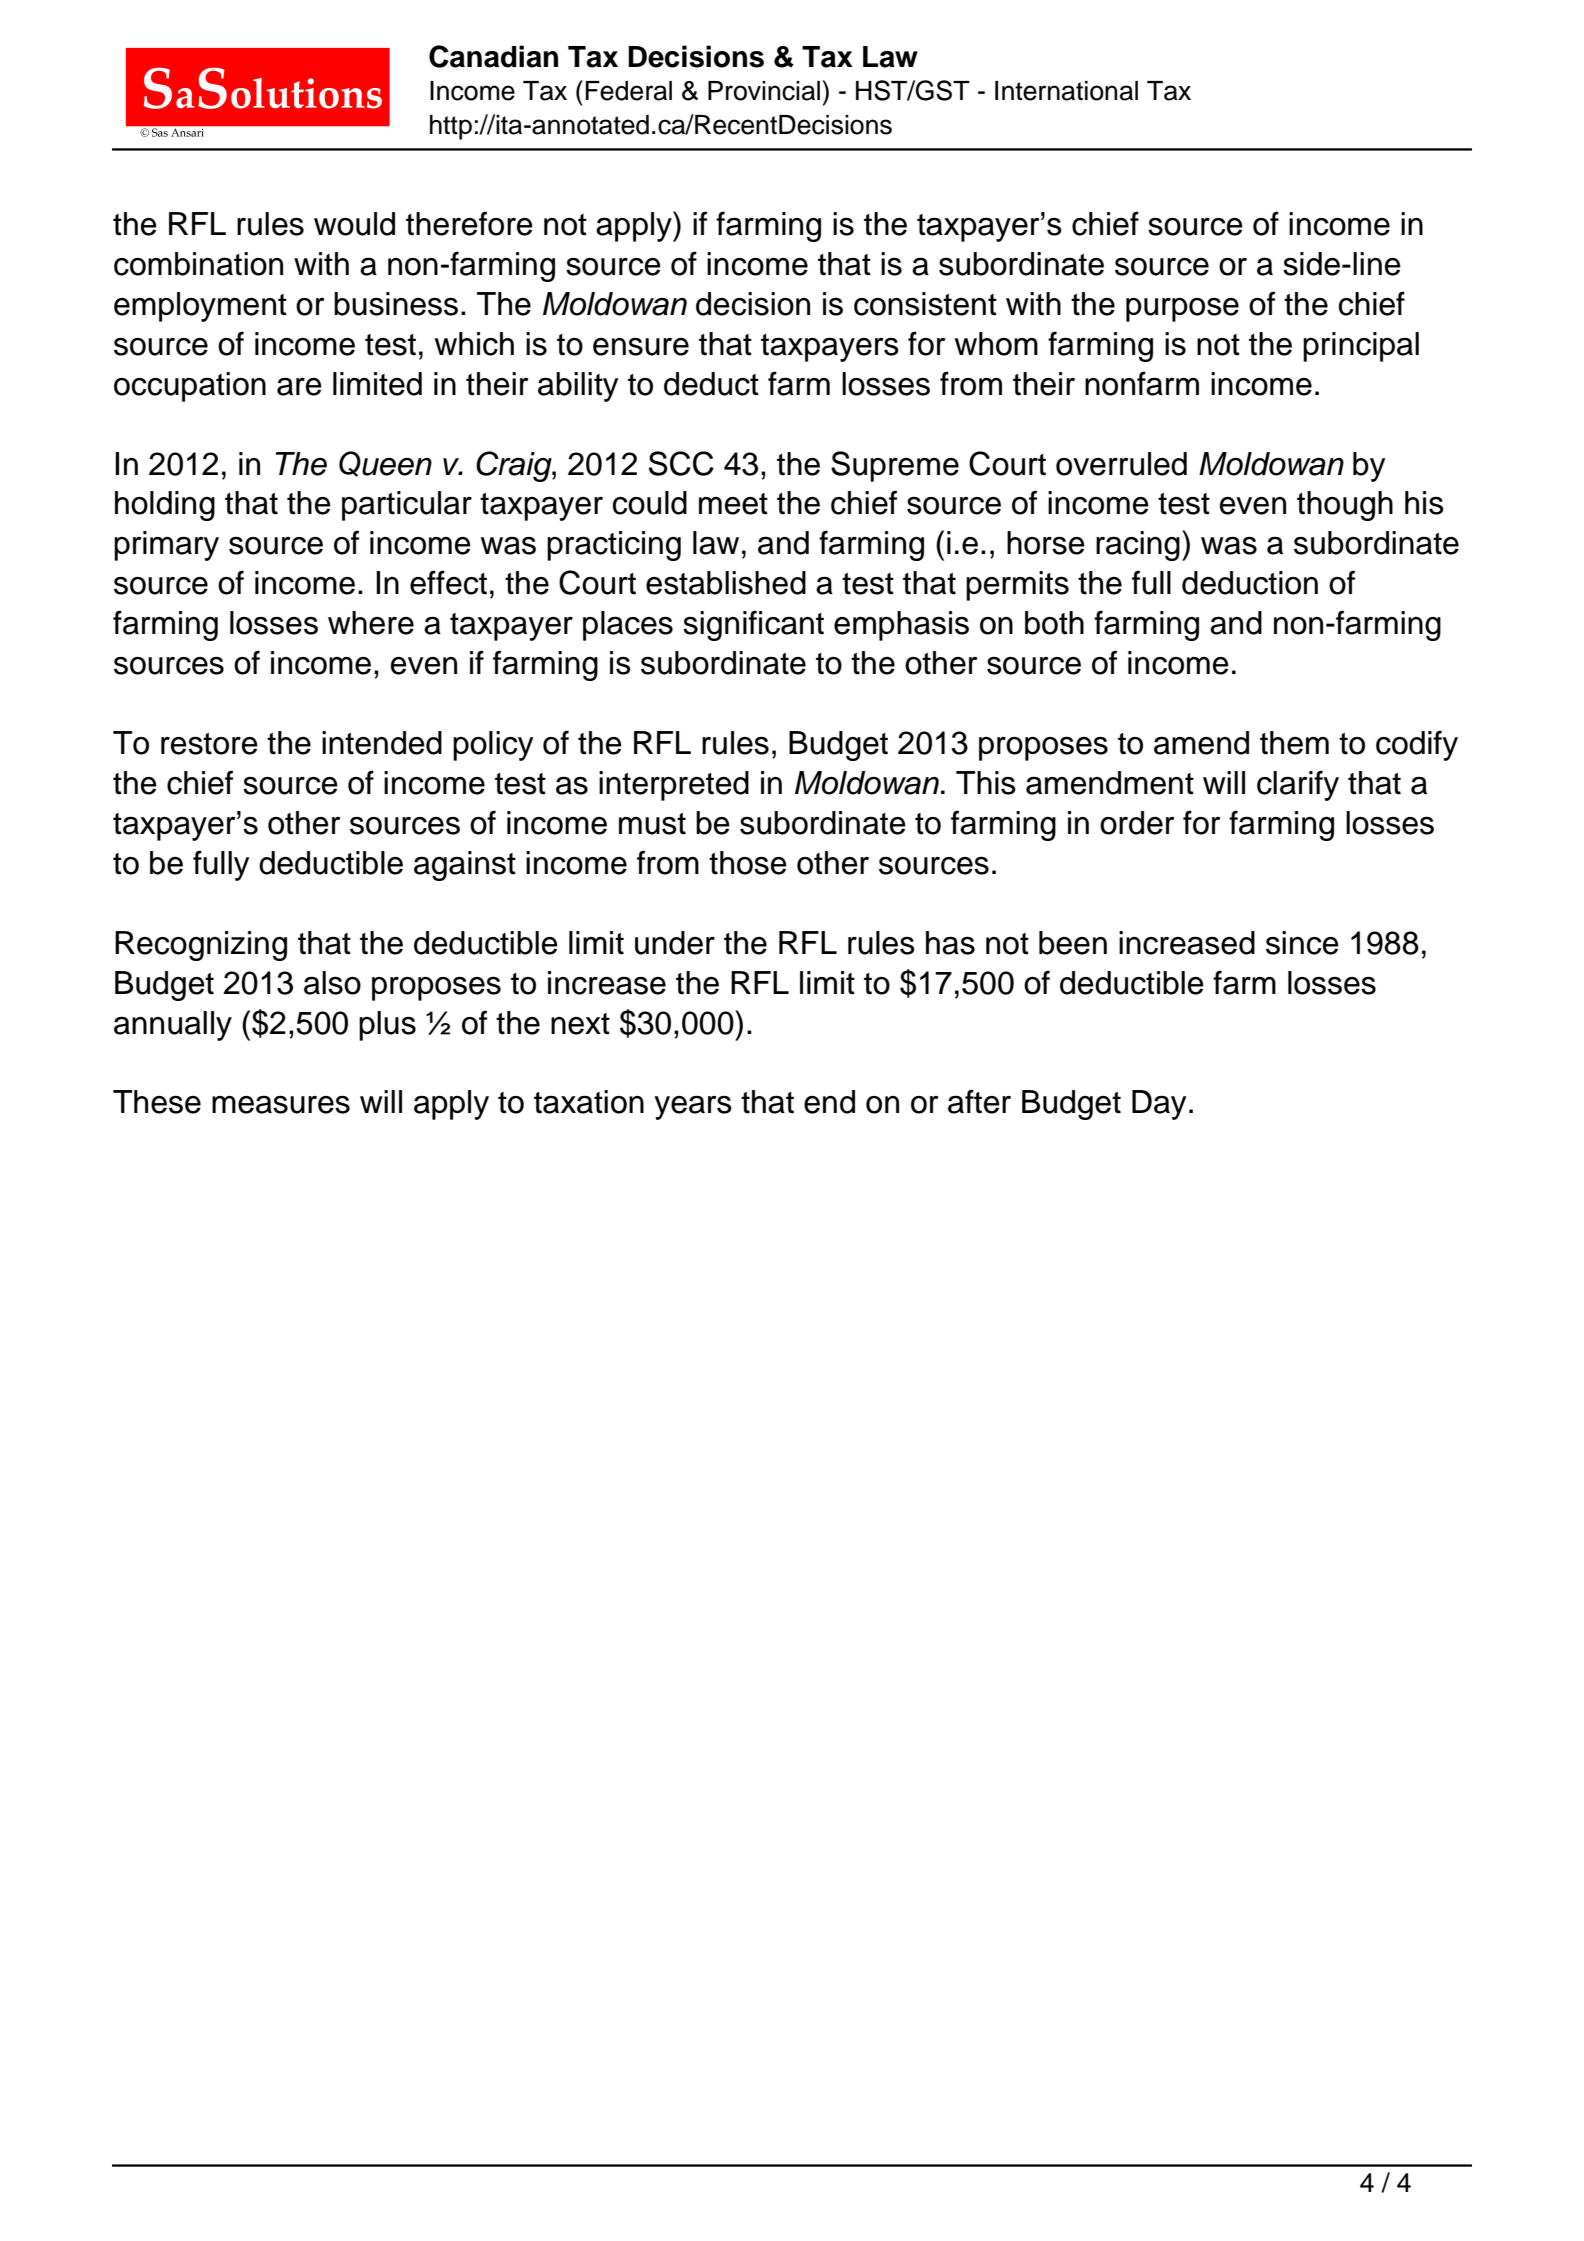  Describe the element at coordinates (641, 347) in the screenshot. I see `ensure` at that location.
